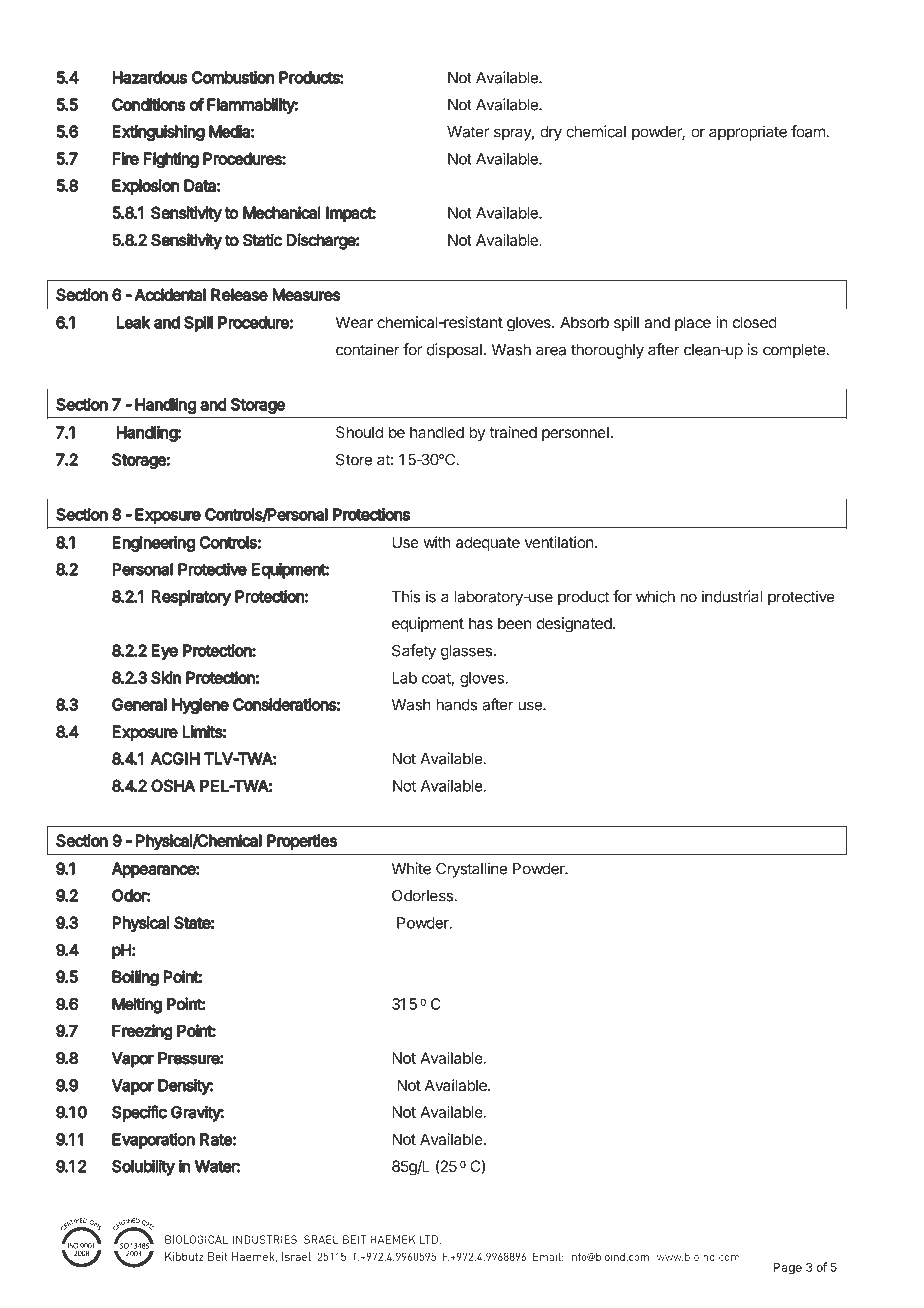 This screenshot has width=924, height=1308. I want to click on appropriate, so click(748, 133).
